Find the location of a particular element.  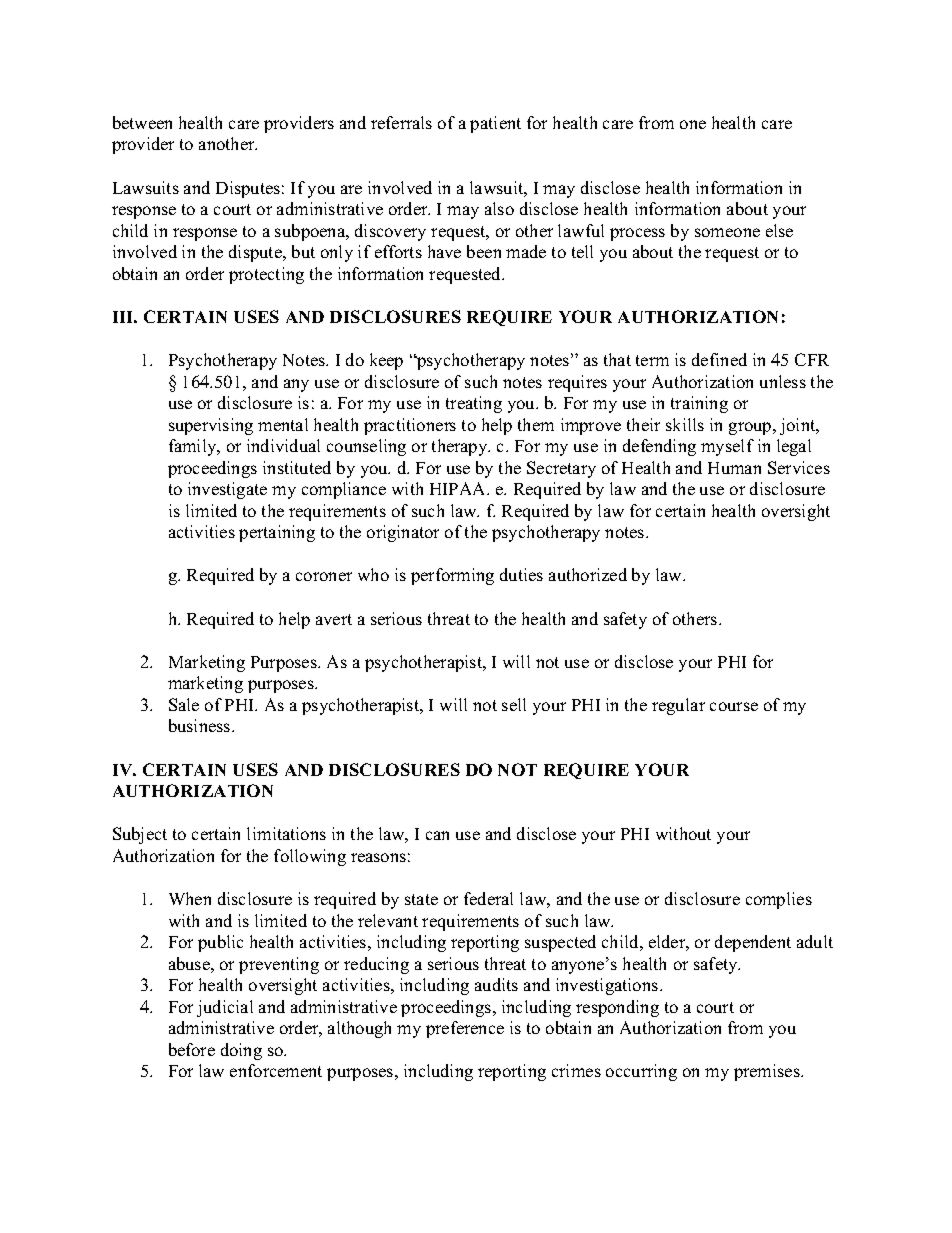

business is located at coordinates (201, 725).
